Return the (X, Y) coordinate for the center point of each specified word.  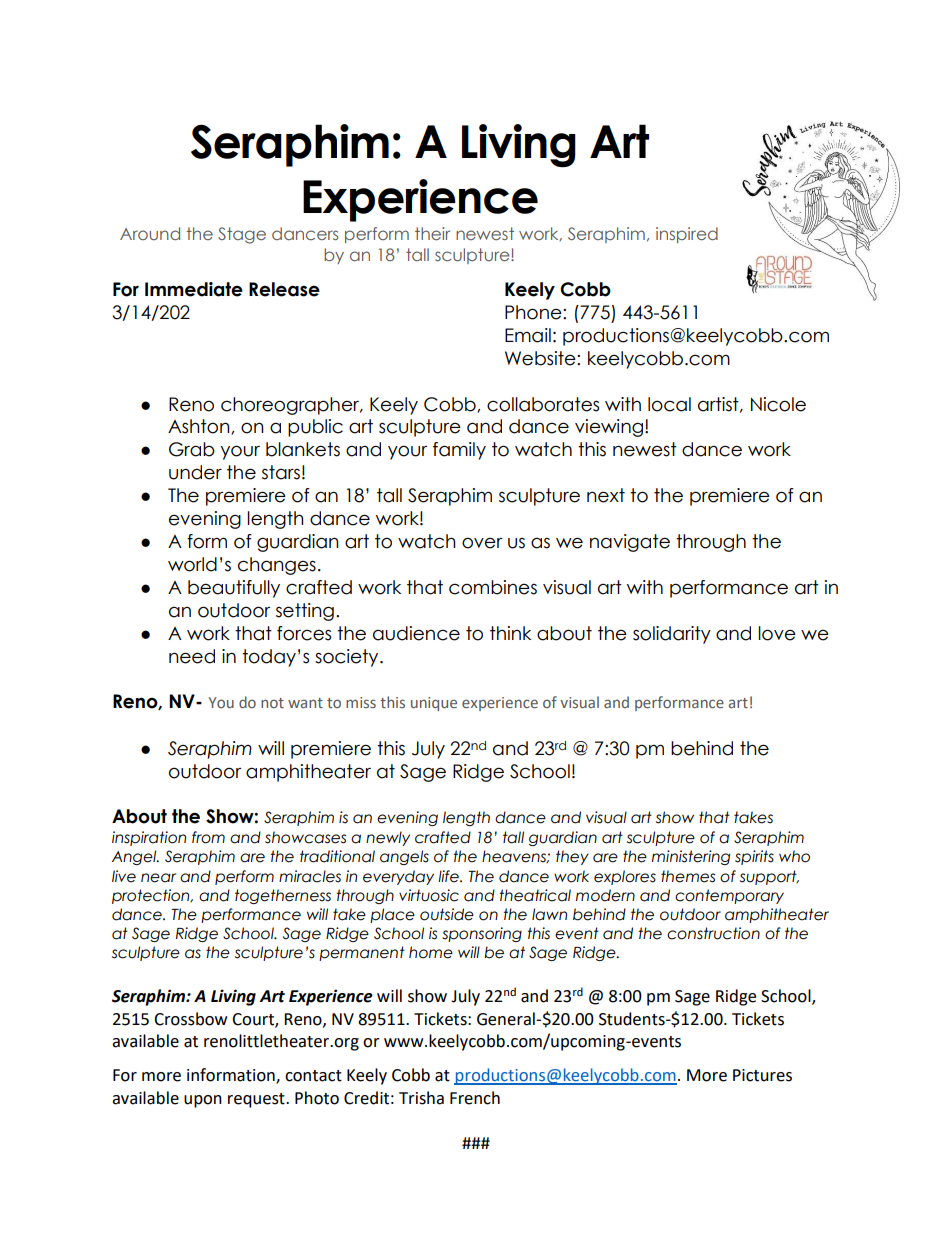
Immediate (194, 289)
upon (203, 1101)
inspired (687, 235)
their (432, 233)
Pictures (762, 1075)
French (475, 1098)
